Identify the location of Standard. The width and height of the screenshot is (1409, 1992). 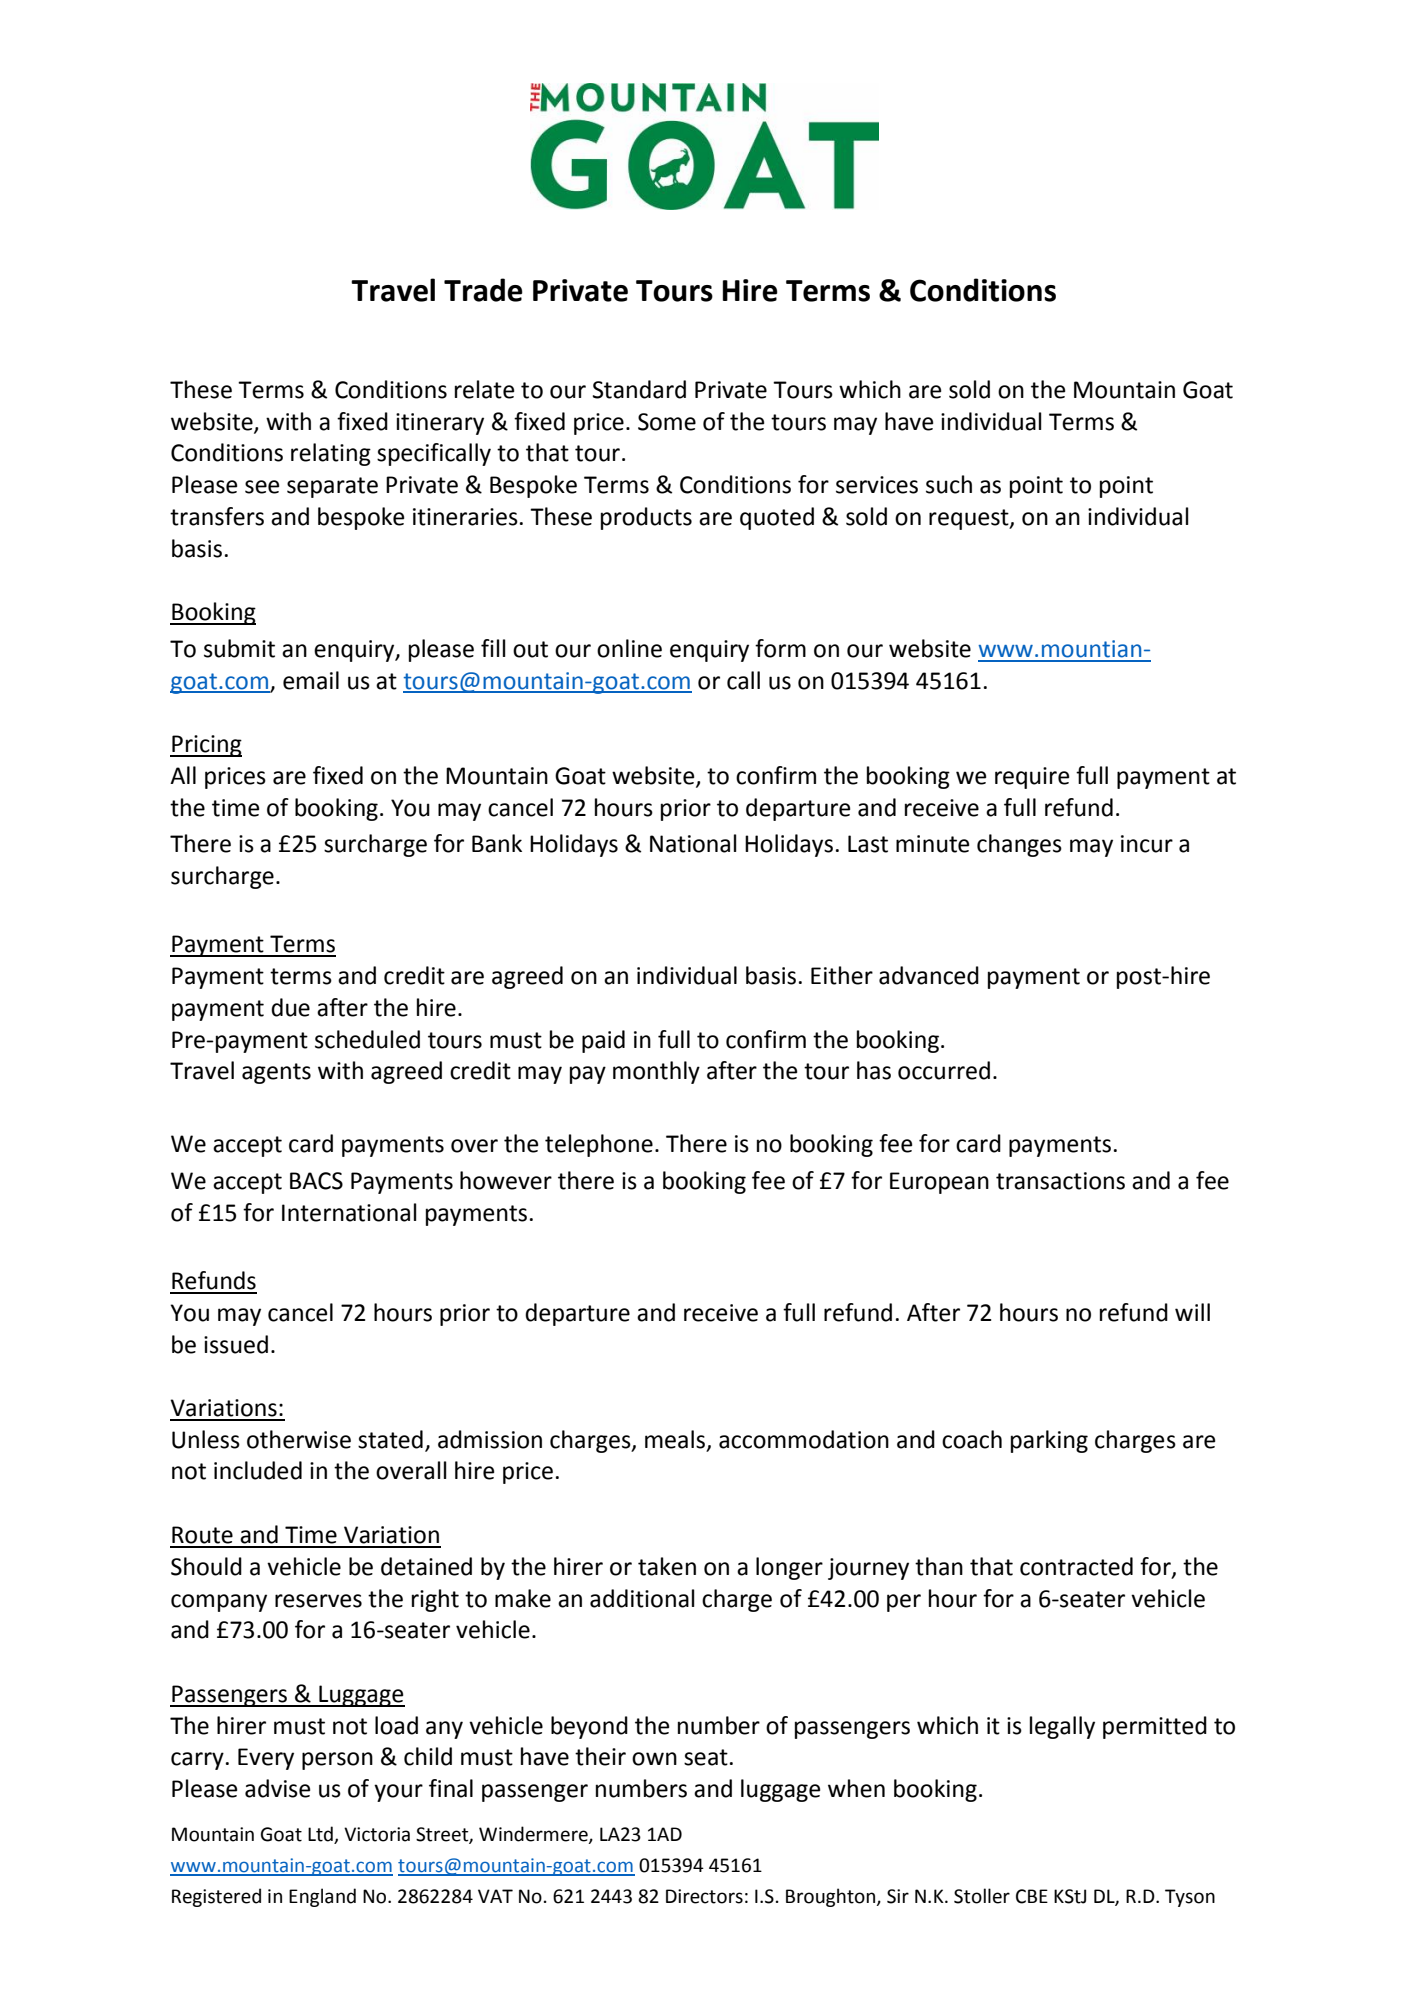
(639, 389).
